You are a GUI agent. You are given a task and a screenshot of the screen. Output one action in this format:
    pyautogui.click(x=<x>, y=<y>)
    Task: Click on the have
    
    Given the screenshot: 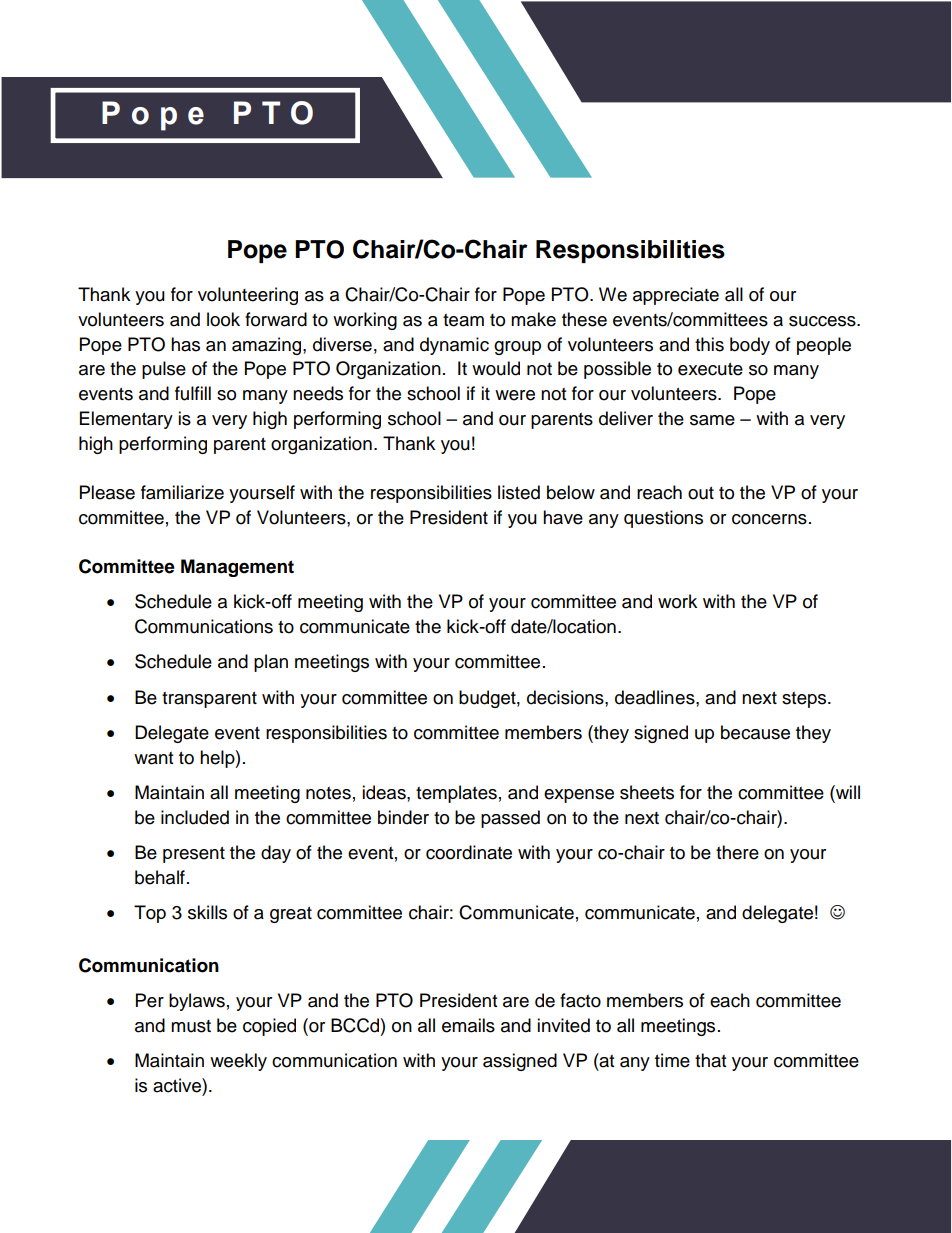 What is the action you would take?
    pyautogui.click(x=563, y=517)
